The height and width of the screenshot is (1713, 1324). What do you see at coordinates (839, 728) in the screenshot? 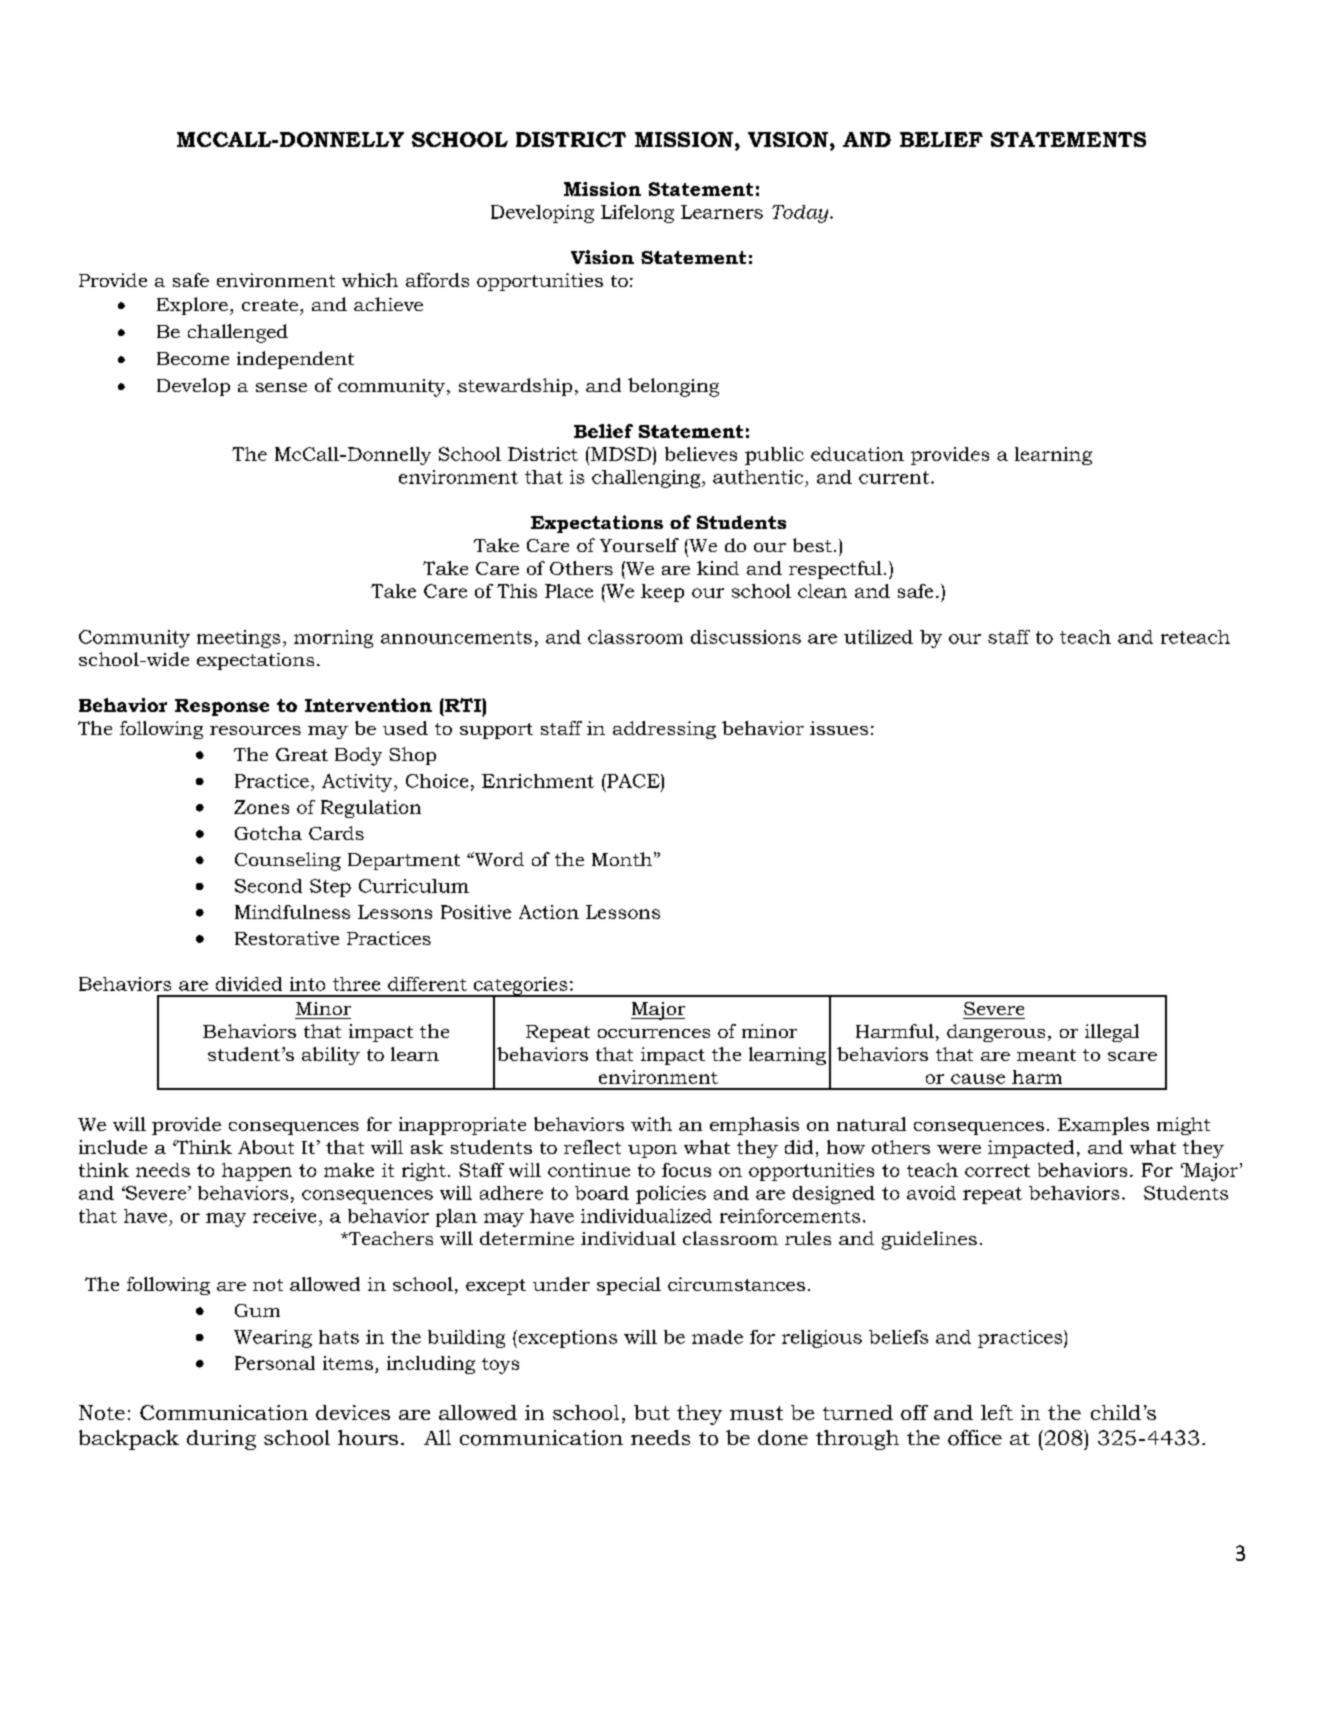
I see `issues` at bounding box center [839, 728].
